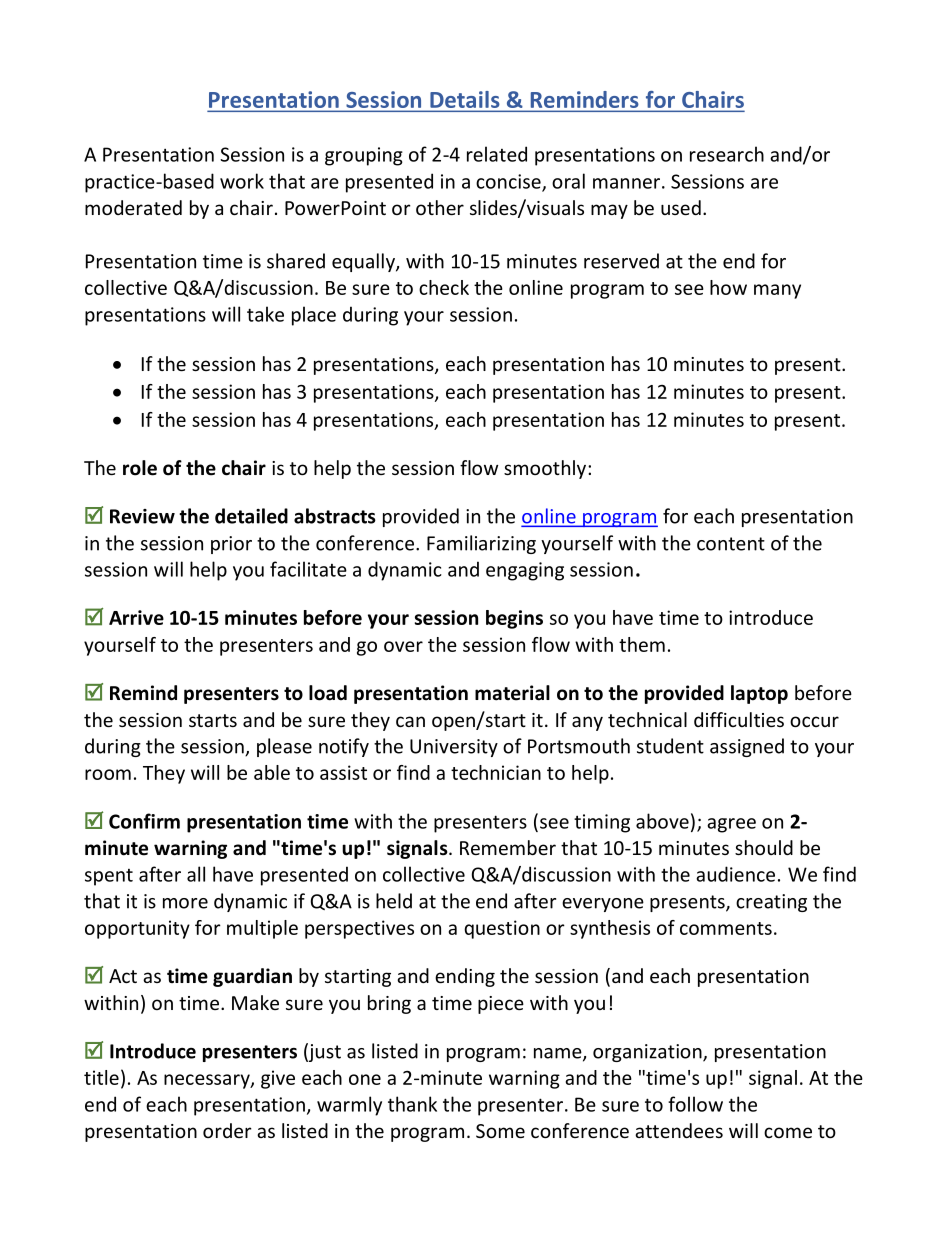 The image size is (952, 1233). I want to click on thank, so click(412, 1104).
